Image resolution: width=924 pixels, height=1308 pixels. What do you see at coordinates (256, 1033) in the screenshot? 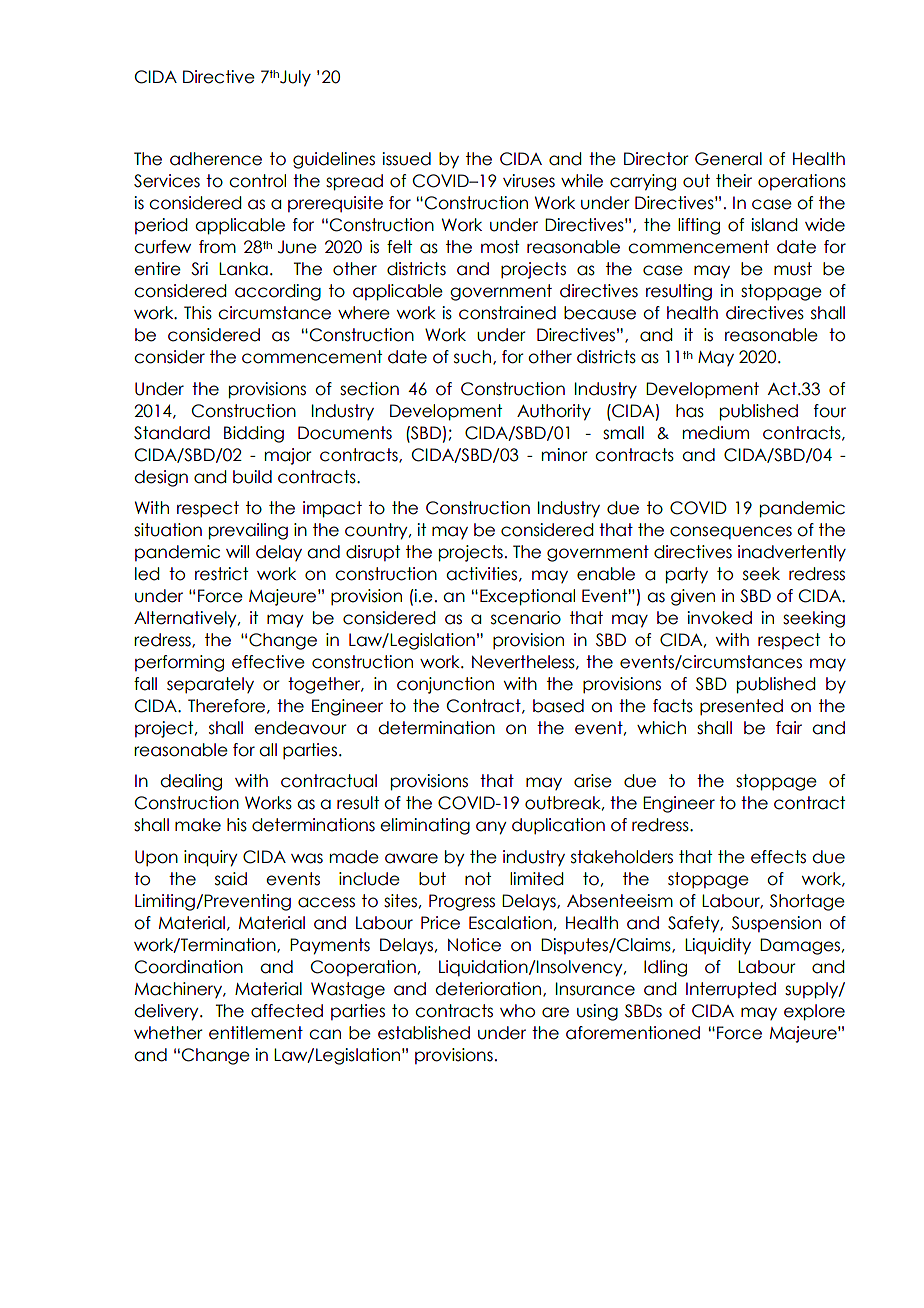
I see `entitlement` at bounding box center [256, 1033].
